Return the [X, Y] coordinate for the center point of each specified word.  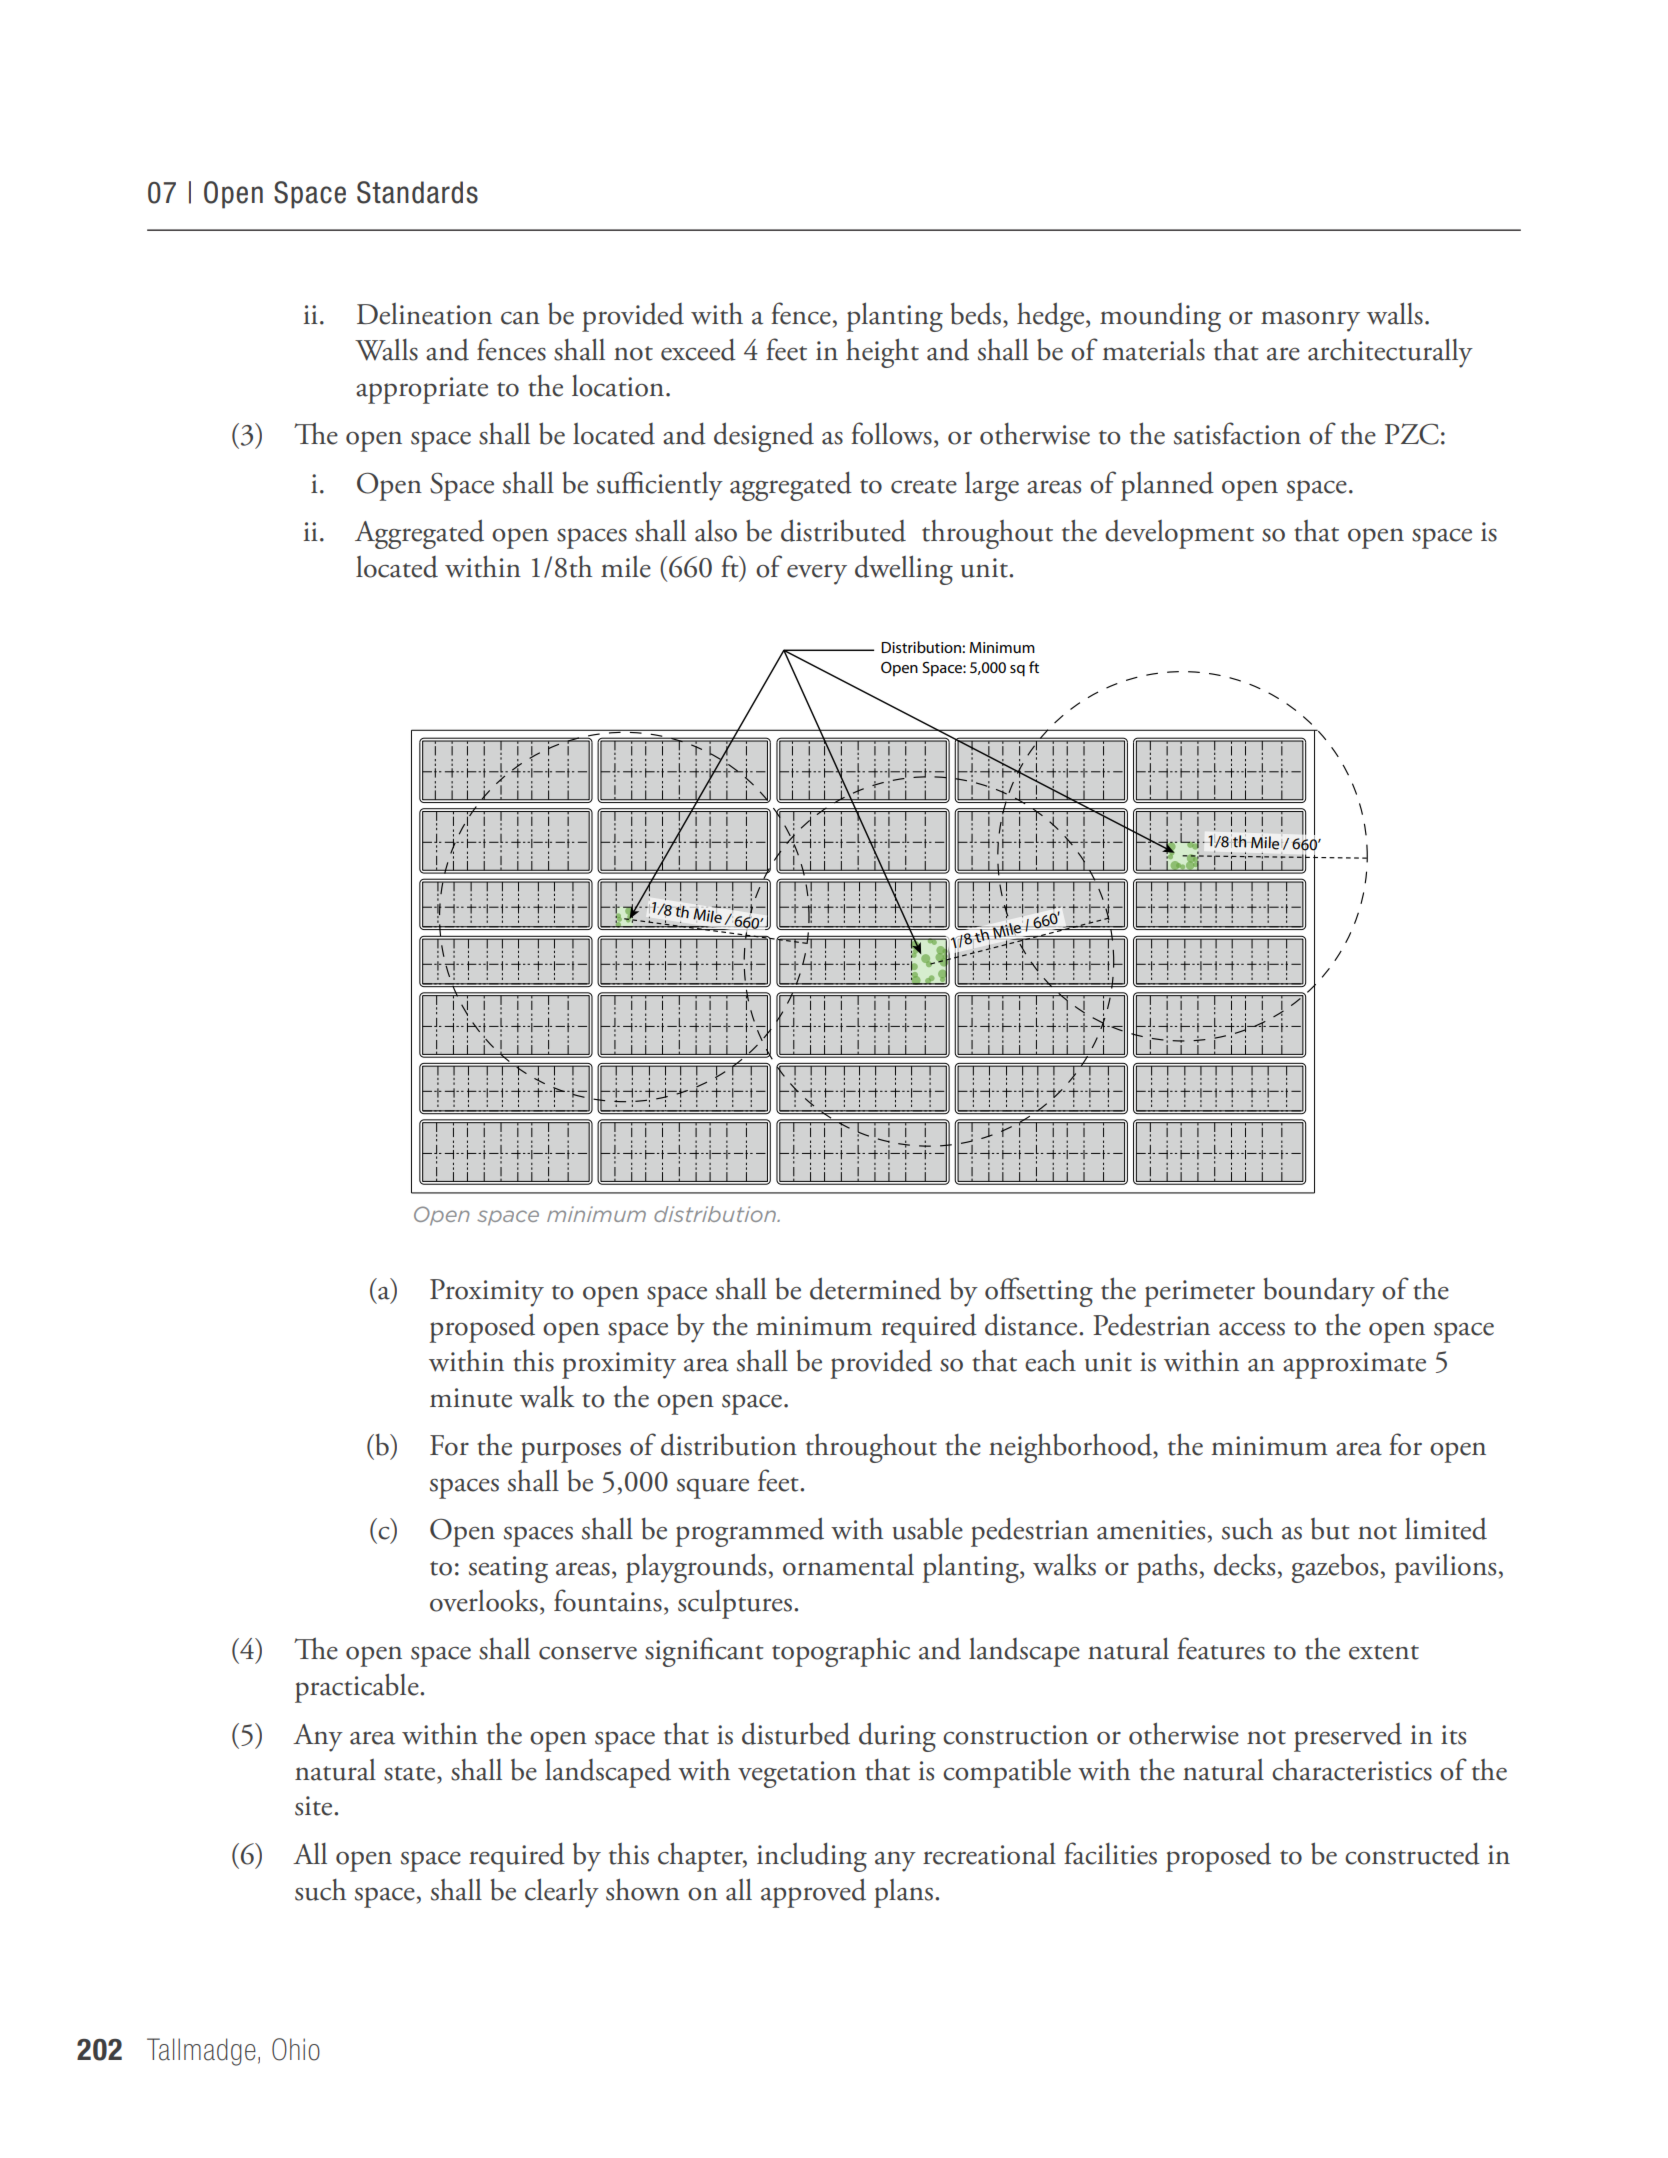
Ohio [296, 2049]
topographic [841, 1652]
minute [471, 1398]
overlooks [484, 1601]
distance [1032, 1324]
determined [875, 1288]
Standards [417, 192]
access [1252, 1329]
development [1179, 534]
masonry [1310, 321]
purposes [571, 1452]
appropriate [422, 390]
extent [1384, 1652]
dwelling [904, 570]
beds [975, 314]
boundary [1319, 1292]
